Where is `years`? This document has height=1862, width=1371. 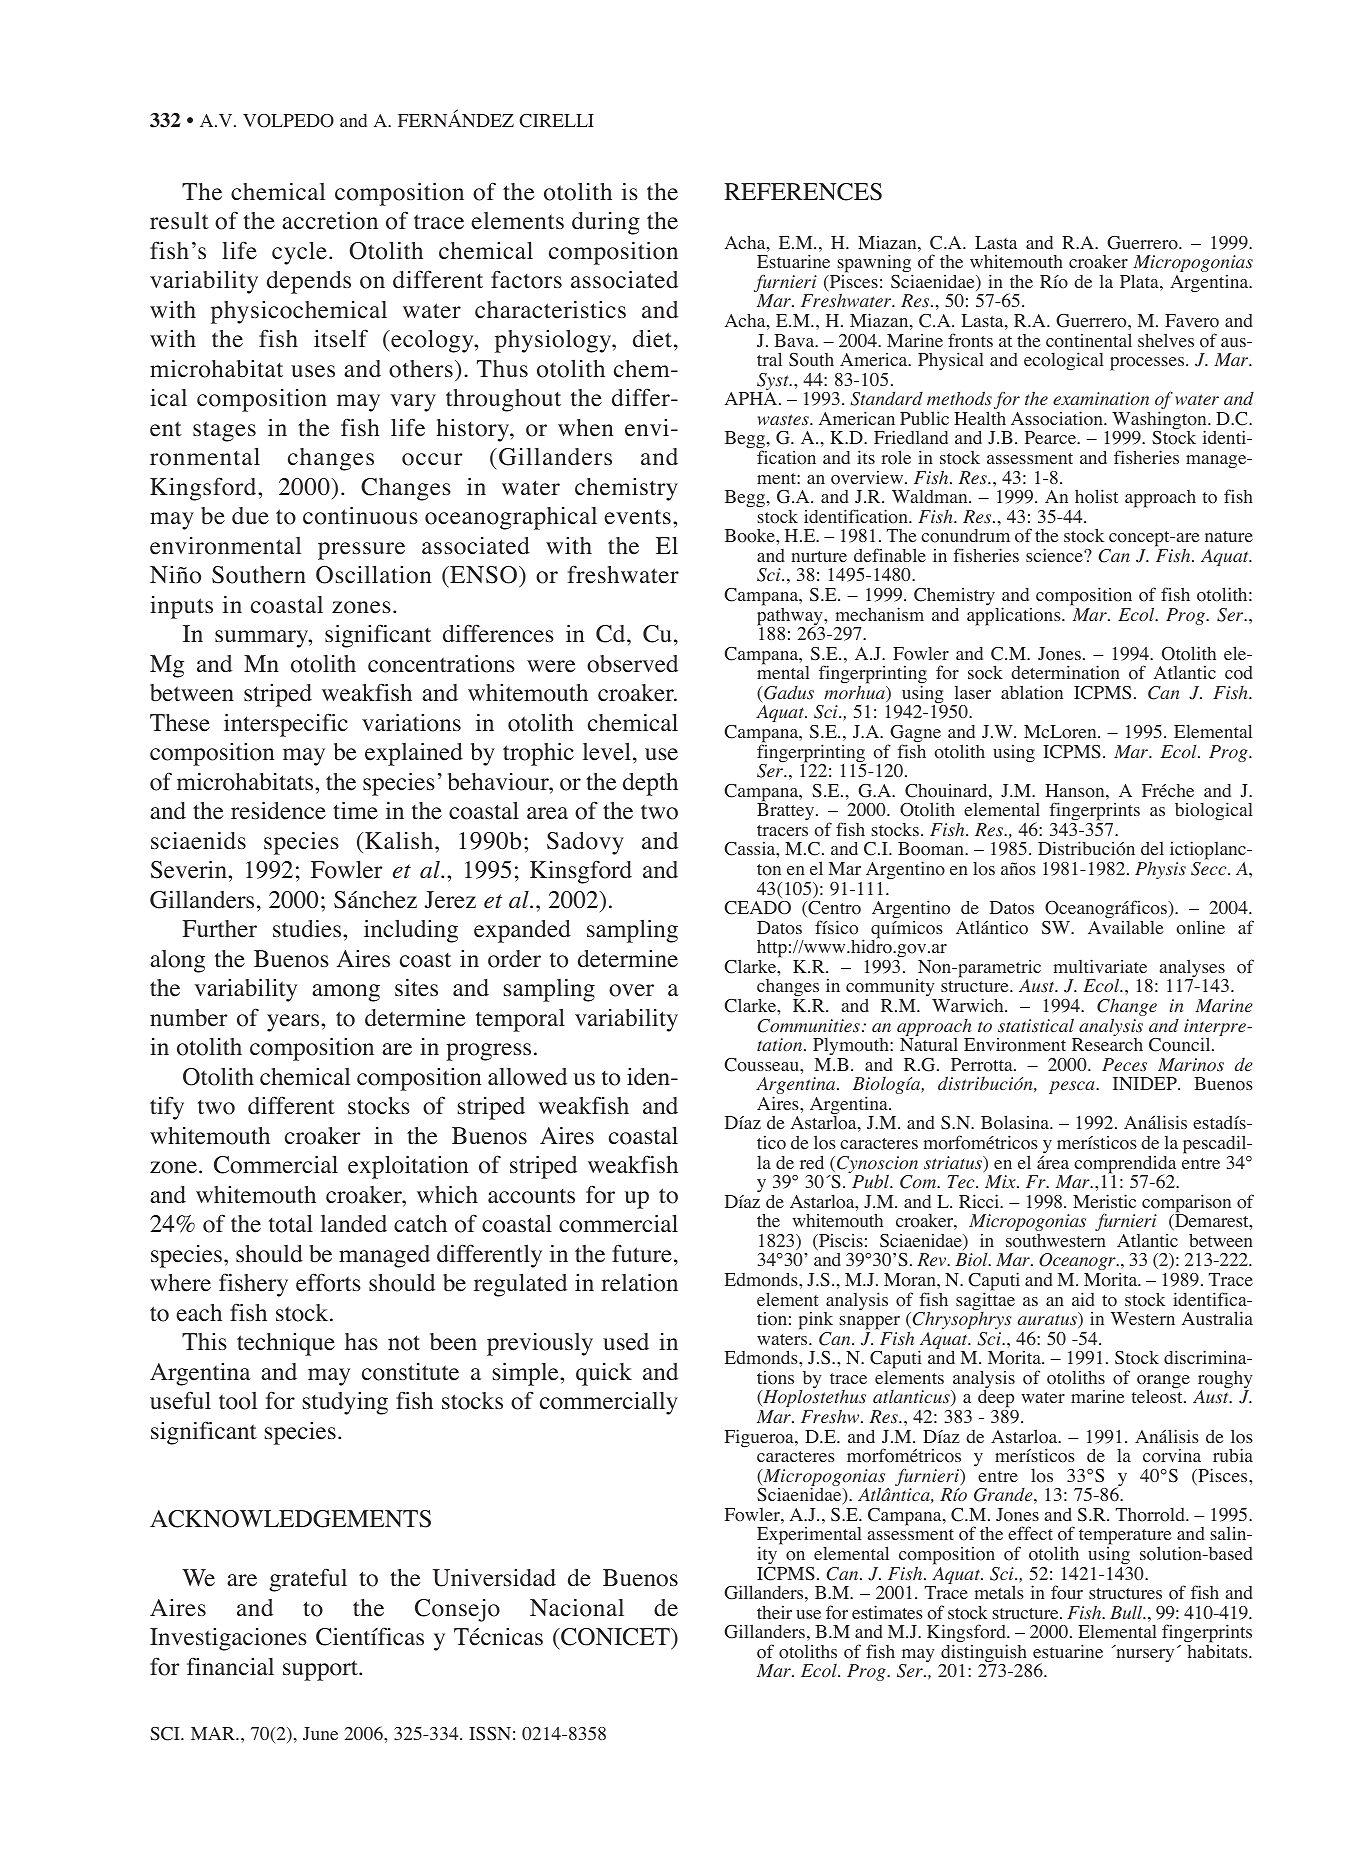 years is located at coordinates (294, 1023).
